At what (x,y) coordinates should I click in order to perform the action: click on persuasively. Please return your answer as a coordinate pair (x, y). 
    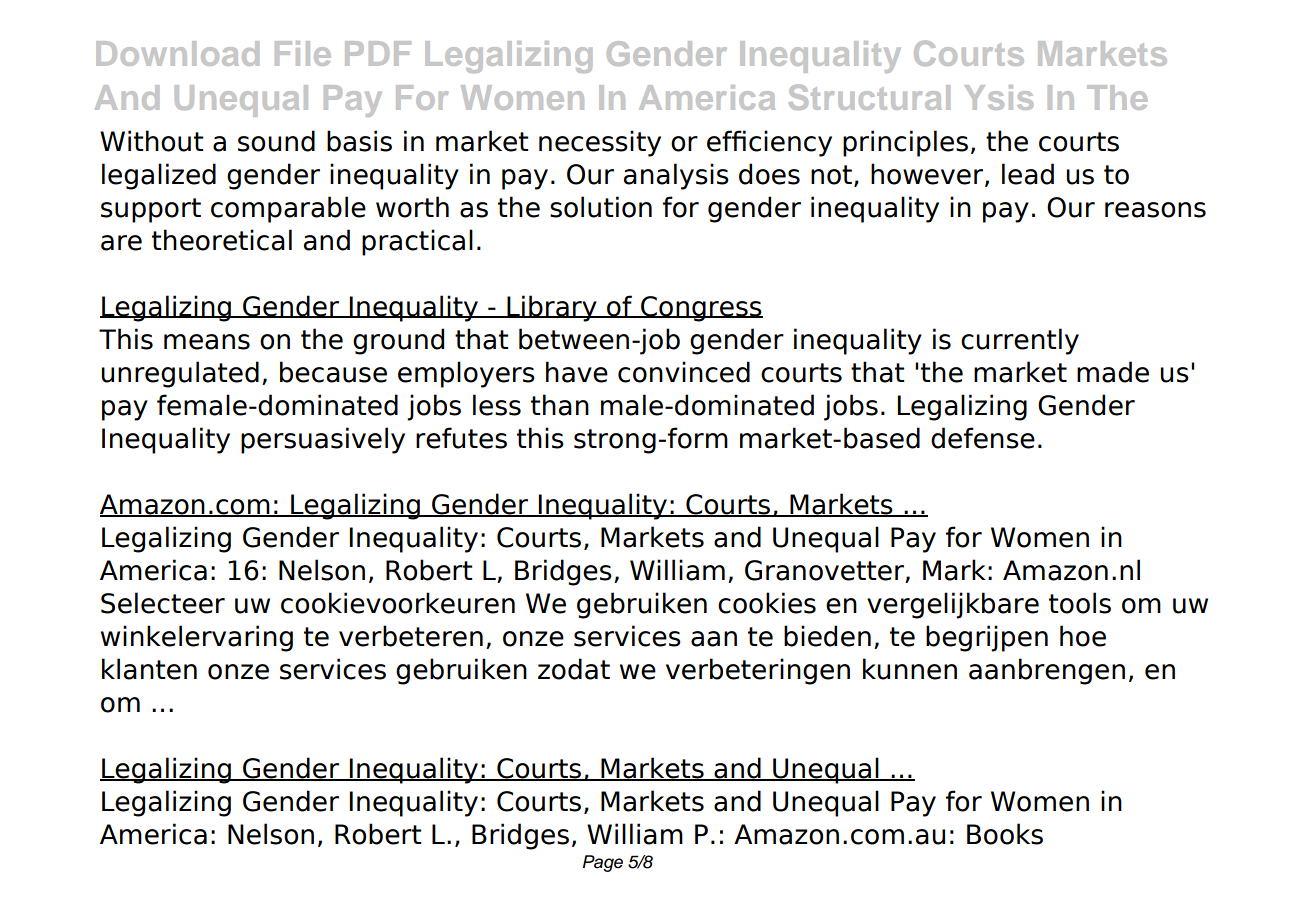
    Looking at the image, I should click on (323, 440).
